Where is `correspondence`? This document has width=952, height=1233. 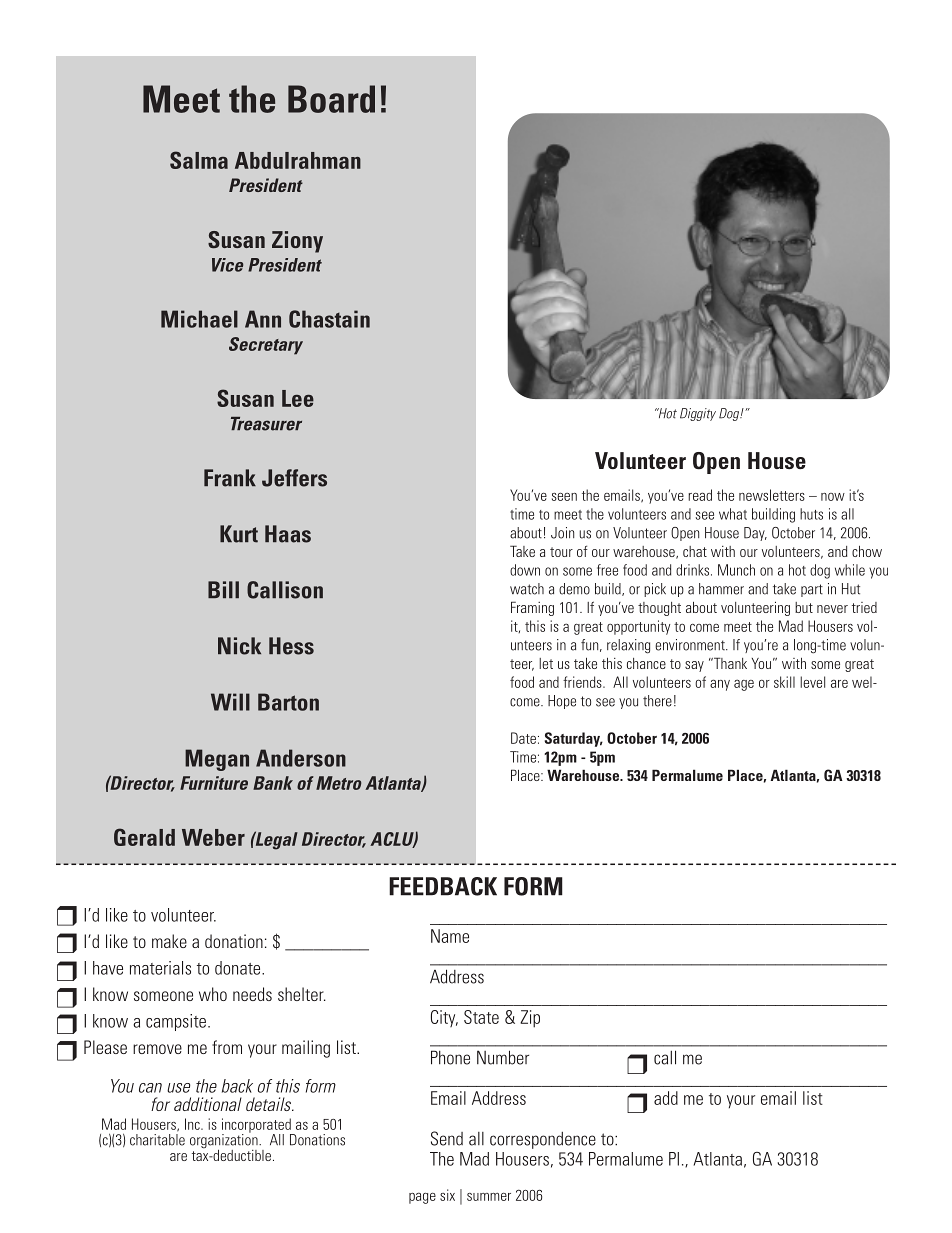 correspondence is located at coordinates (543, 1140).
